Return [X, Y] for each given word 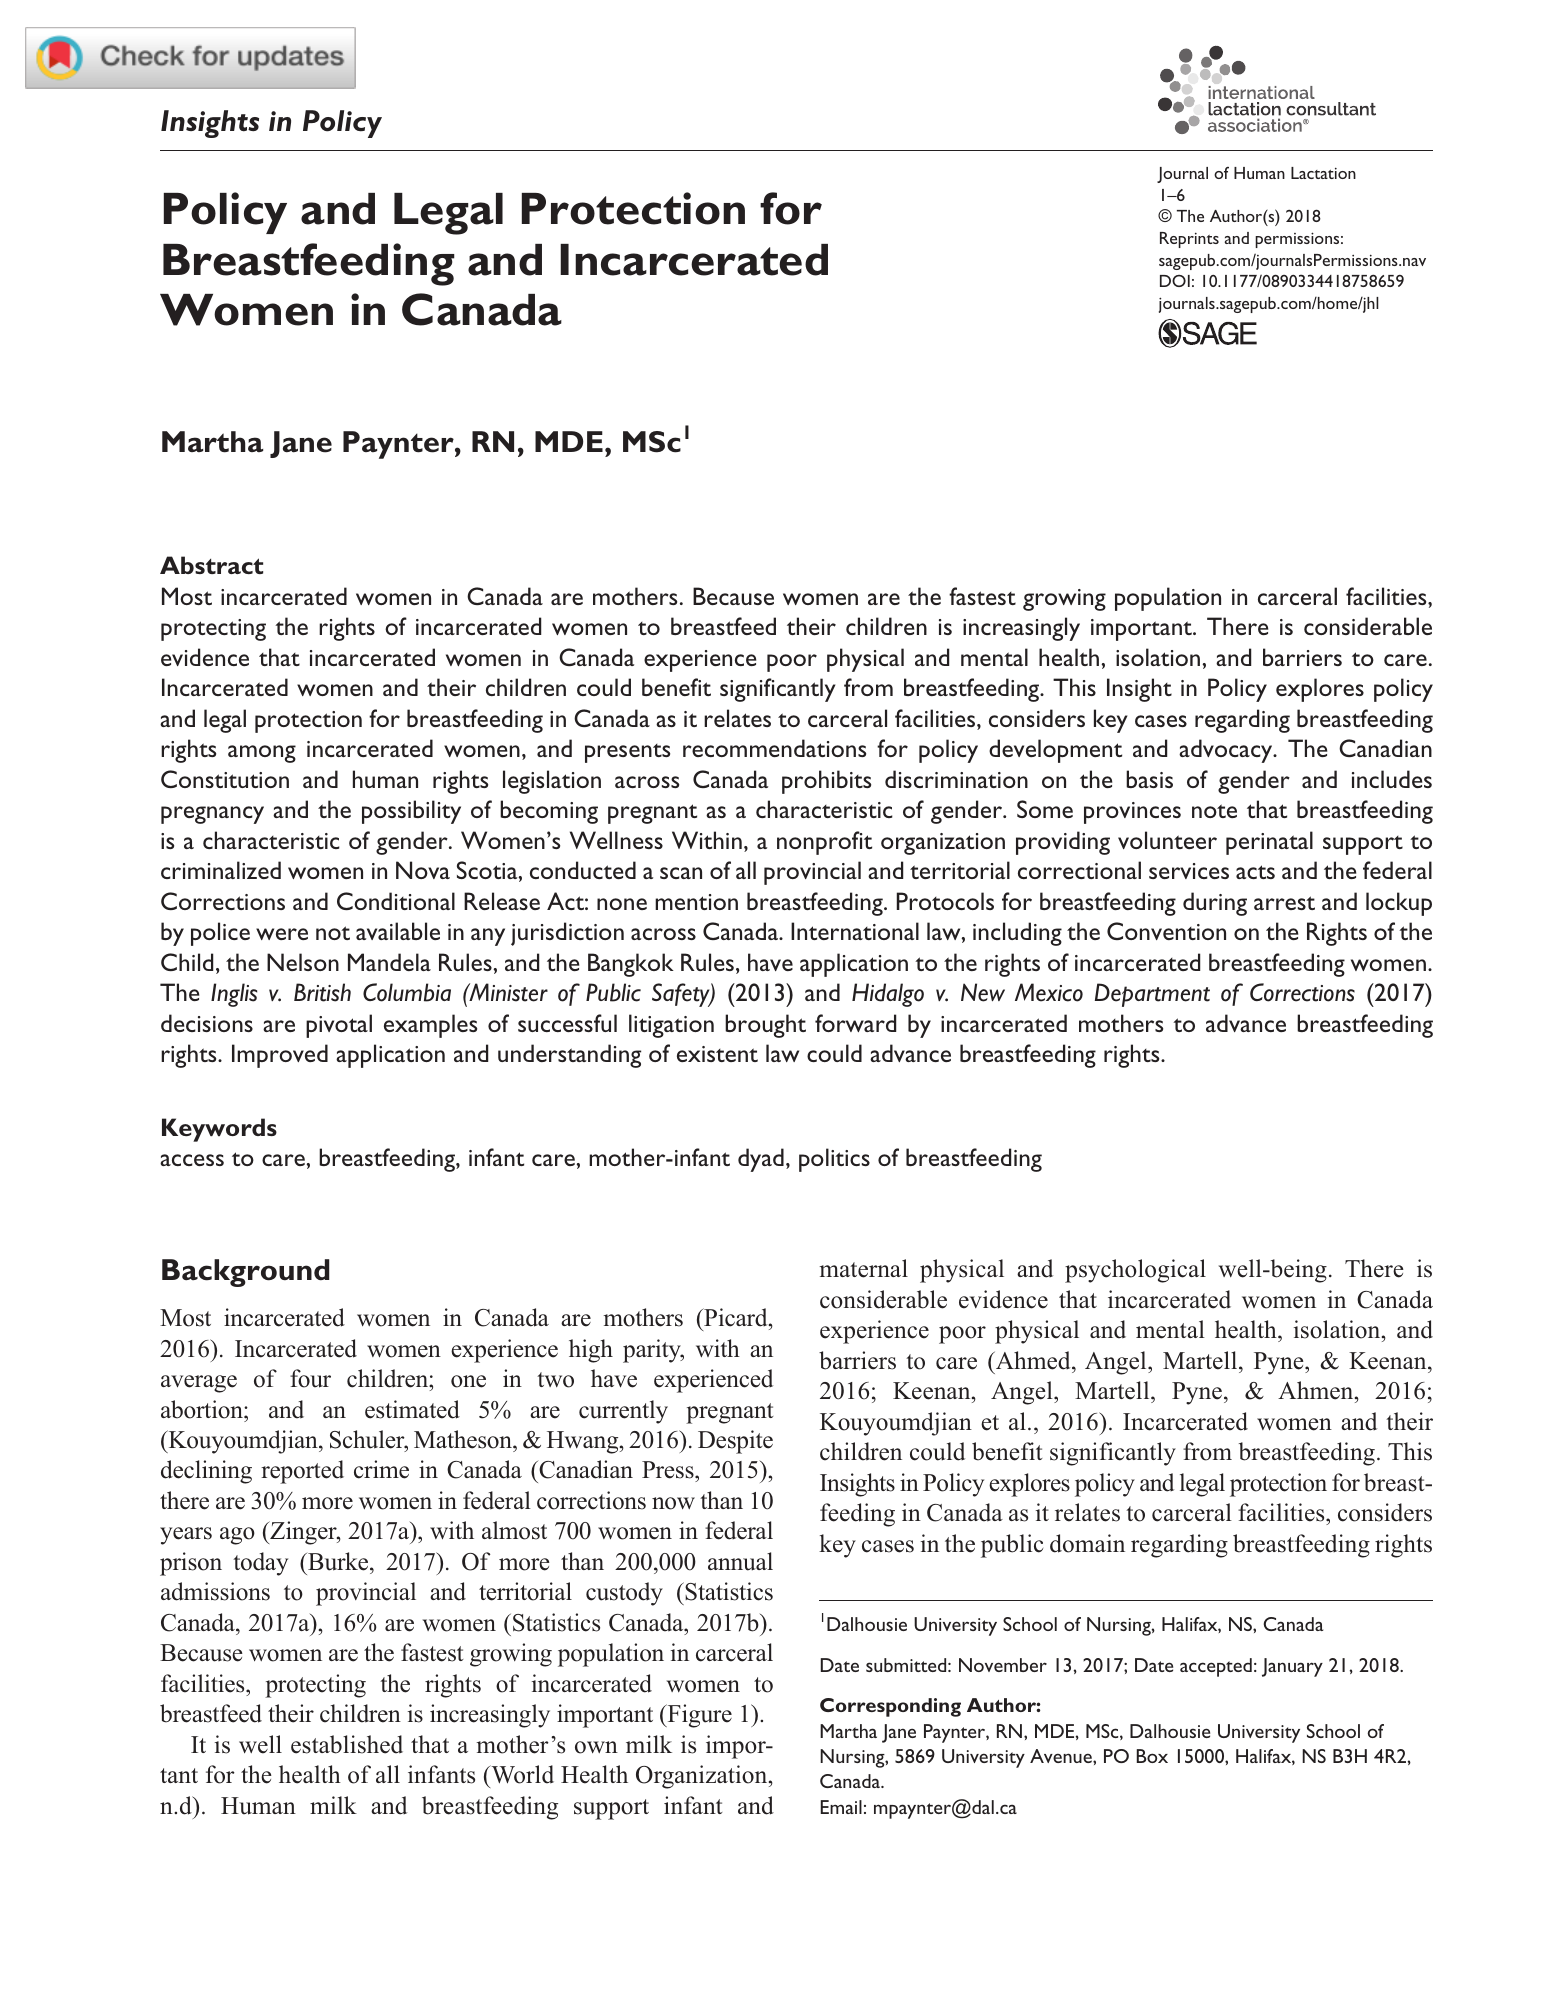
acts [1255, 872]
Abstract [211, 565]
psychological [1135, 1271]
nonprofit [824, 843]
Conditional [396, 901]
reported [302, 1472]
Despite [735, 1442]
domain [1087, 1543]
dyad [761, 1160]
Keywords [219, 1130]
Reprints [1189, 240]
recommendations [774, 748]
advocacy [1227, 751]
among [262, 754]
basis [1149, 779]
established [347, 1744]
